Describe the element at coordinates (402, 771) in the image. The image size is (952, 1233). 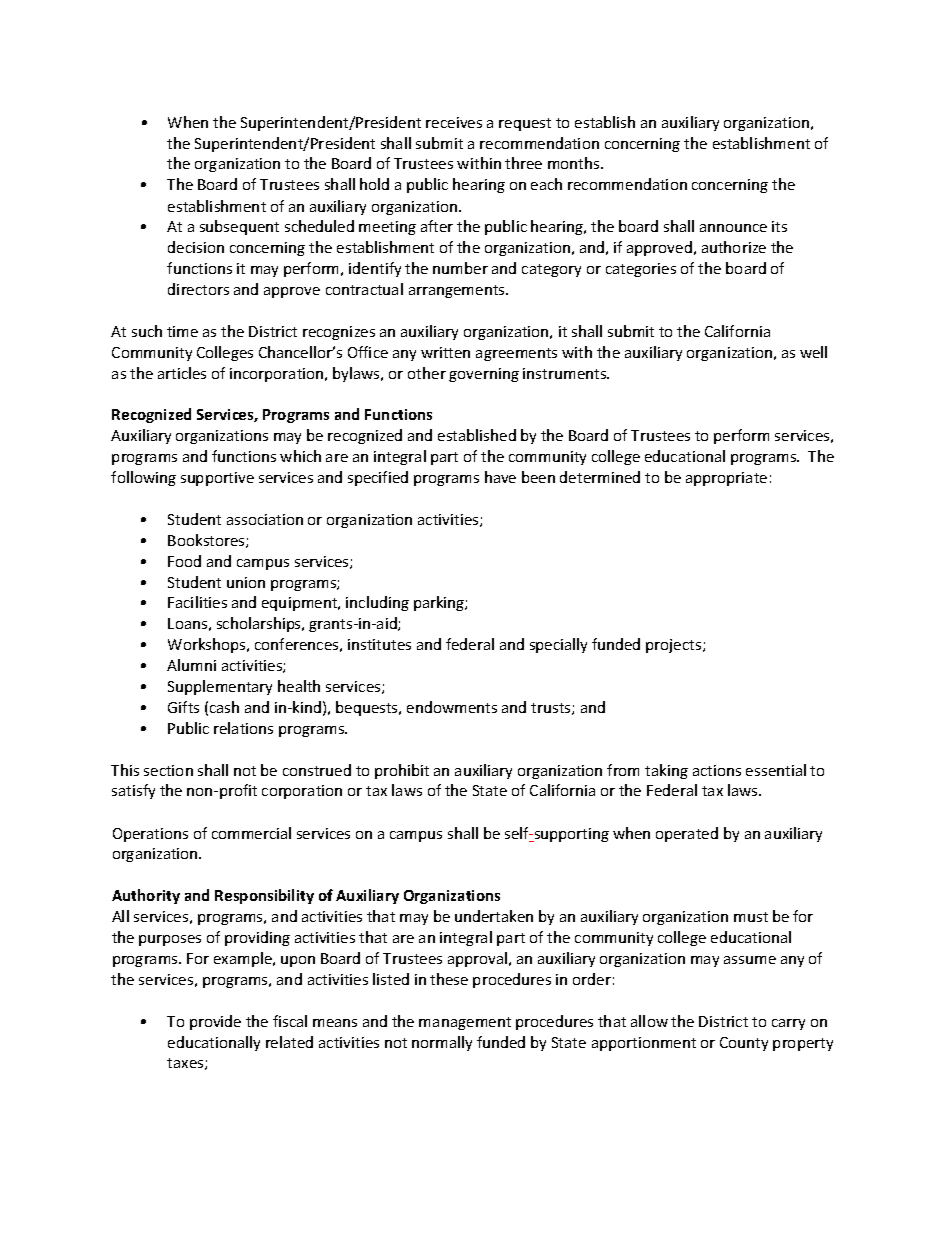
I see `prohibit` at that location.
